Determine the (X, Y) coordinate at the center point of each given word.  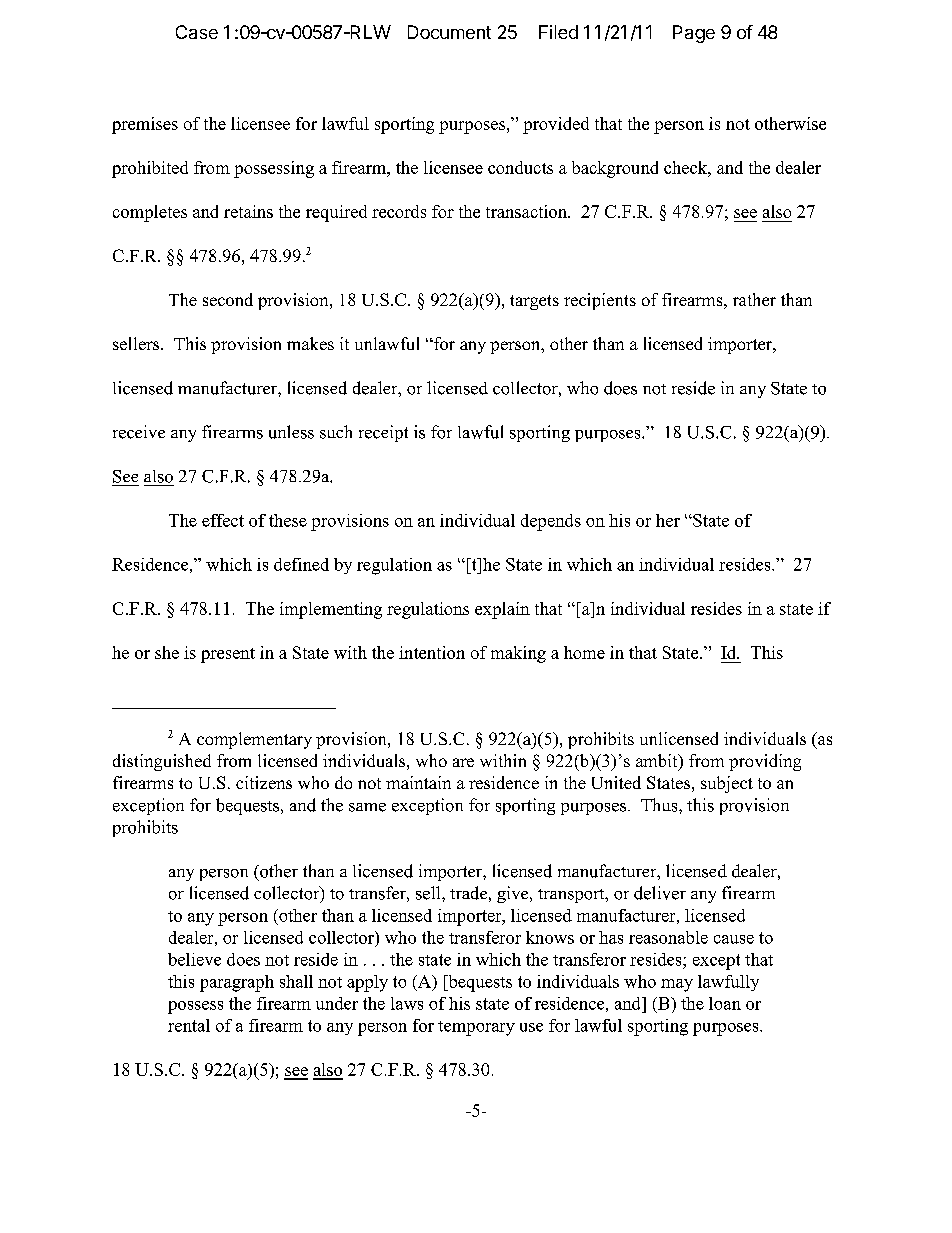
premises (145, 125)
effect (223, 520)
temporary (476, 1028)
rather (754, 299)
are (463, 762)
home (584, 652)
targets (534, 302)
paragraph (237, 983)
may (677, 985)
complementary (254, 740)
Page (694, 34)
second (228, 299)
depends (551, 522)
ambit (658, 762)
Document (449, 32)
